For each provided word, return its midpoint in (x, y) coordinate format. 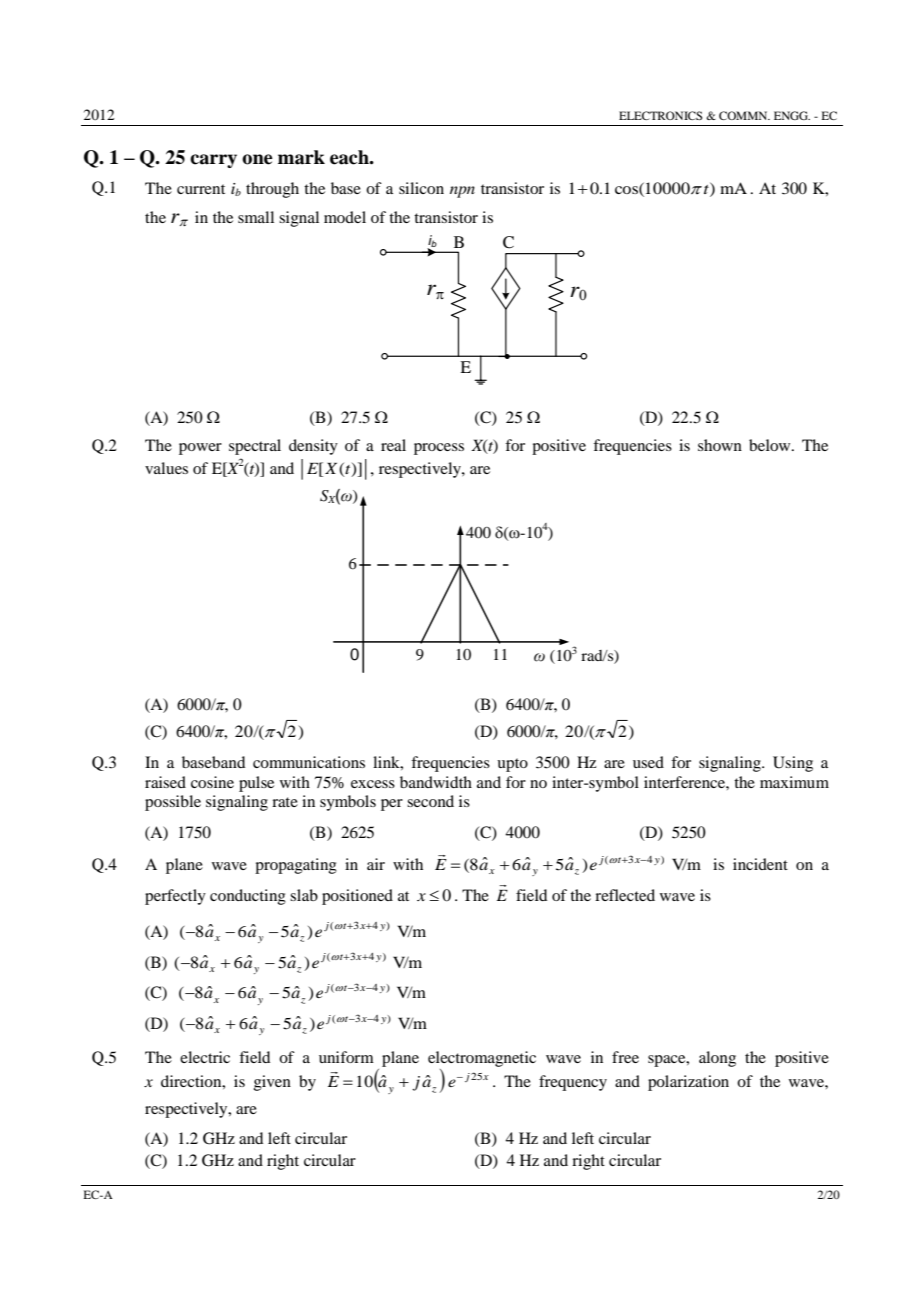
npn (462, 192)
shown (720, 445)
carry (213, 161)
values (166, 468)
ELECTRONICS (660, 115)
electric (205, 1057)
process (439, 449)
